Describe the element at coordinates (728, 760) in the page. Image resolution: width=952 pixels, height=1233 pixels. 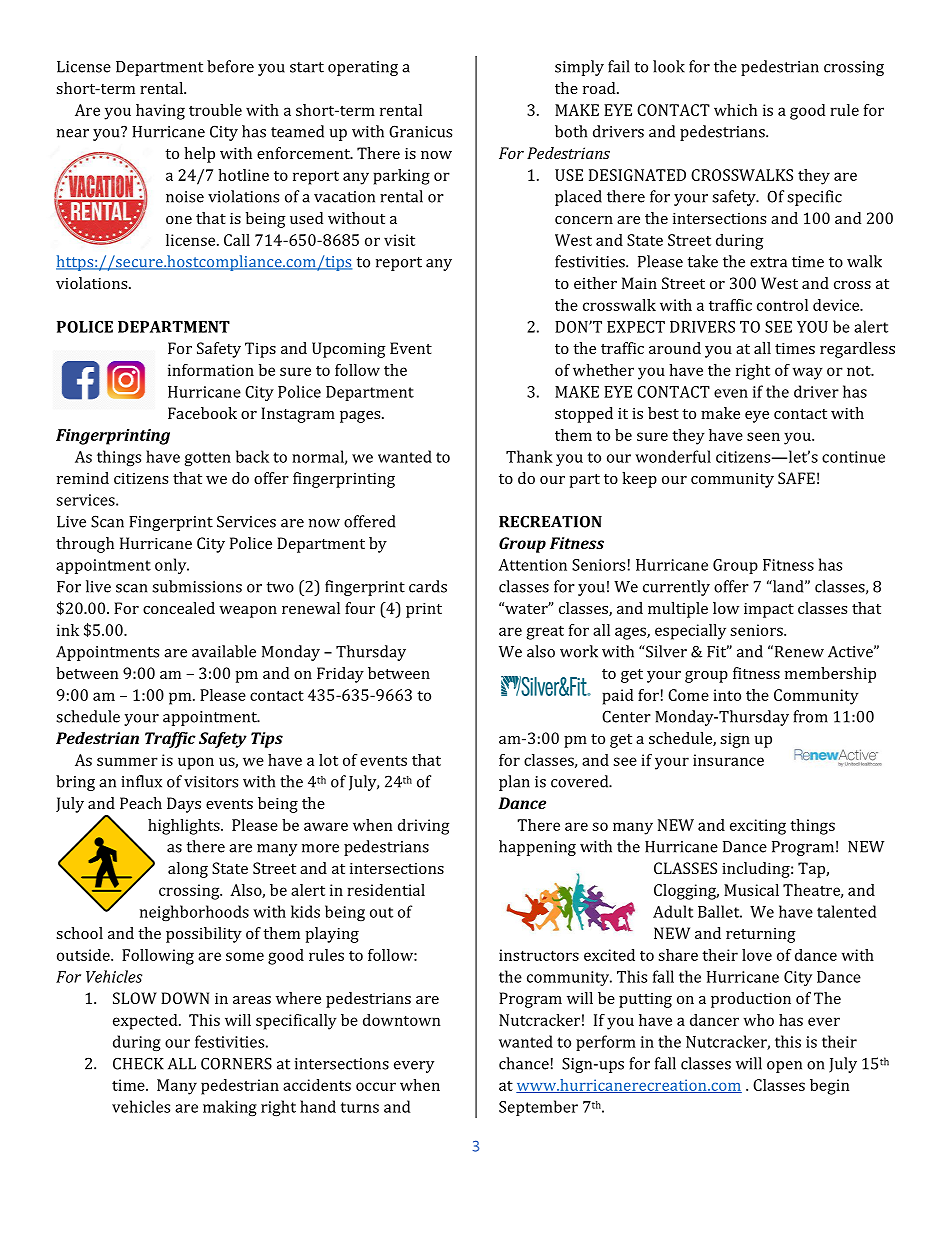
I see `insurance` at that location.
